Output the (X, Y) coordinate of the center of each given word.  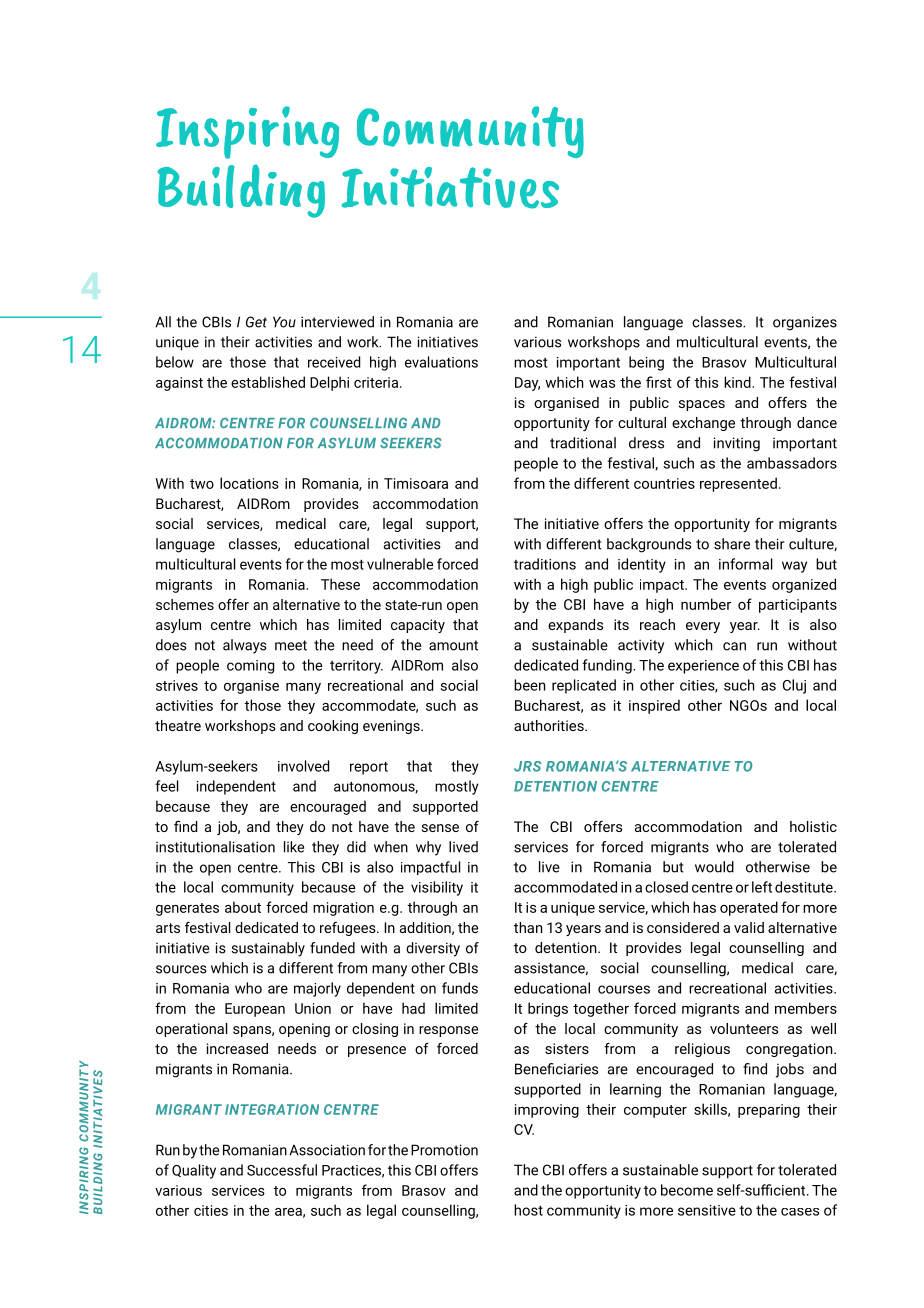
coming (251, 667)
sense (440, 828)
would (714, 867)
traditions (545, 564)
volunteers (744, 1028)
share (732, 544)
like (294, 847)
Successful (282, 1170)
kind (738, 382)
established (268, 382)
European (255, 1010)
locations (249, 483)
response (448, 1031)
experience (703, 667)
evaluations (441, 362)
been (530, 685)
